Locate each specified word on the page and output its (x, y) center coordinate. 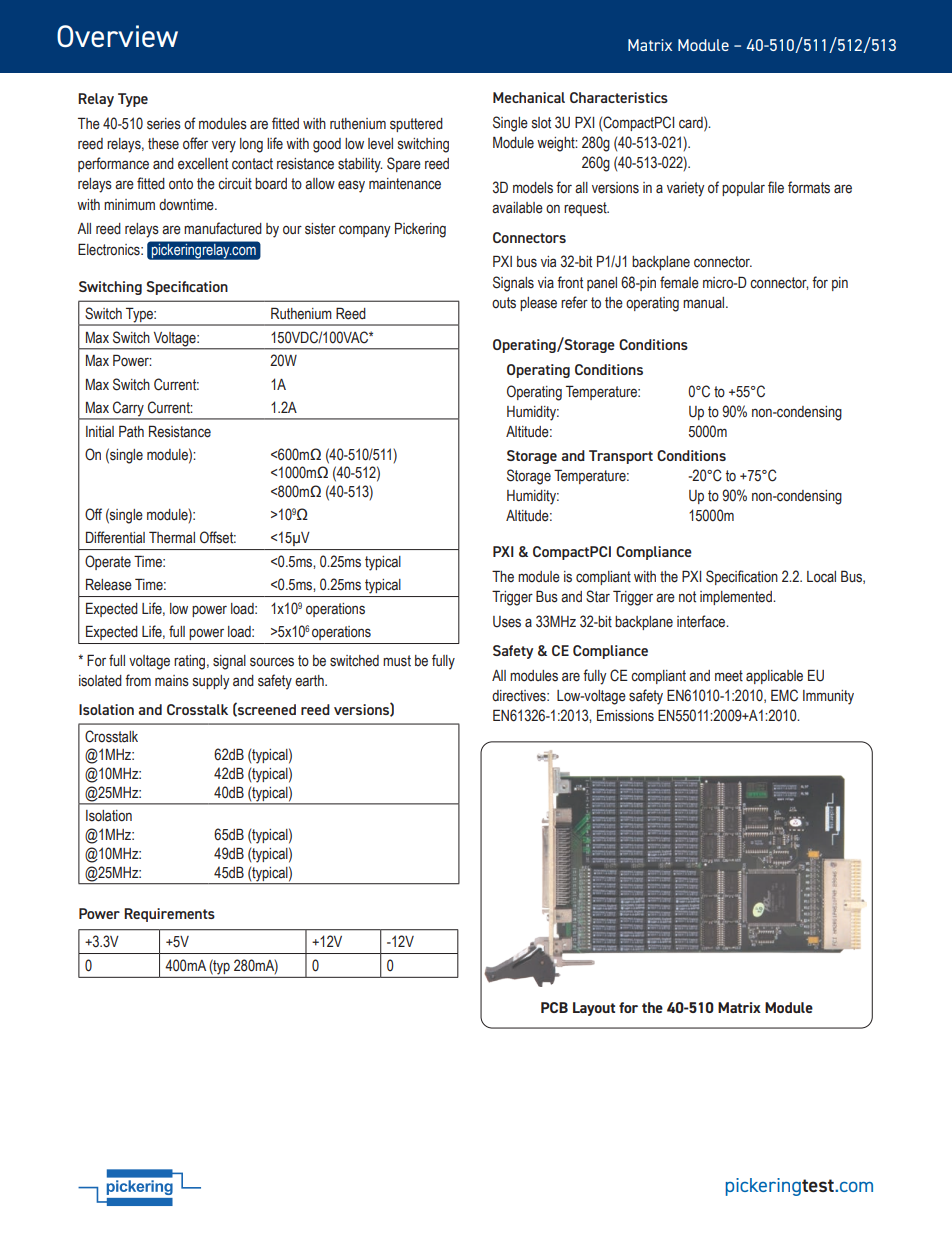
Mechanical (529, 97)
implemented (737, 598)
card (692, 122)
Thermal (172, 537)
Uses (507, 622)
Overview (117, 36)
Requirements (169, 915)
